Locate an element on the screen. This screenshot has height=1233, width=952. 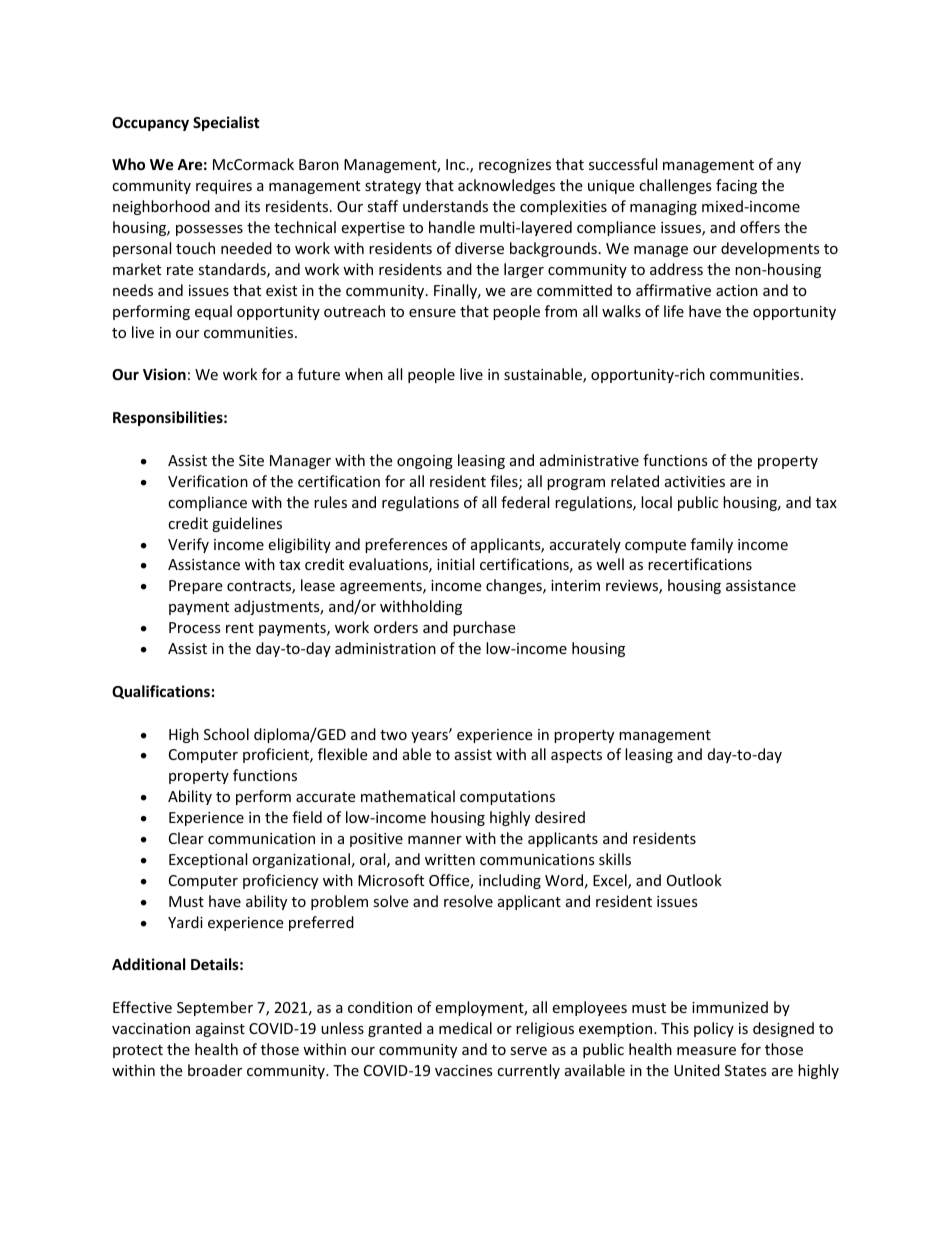
life is located at coordinates (674, 311).
